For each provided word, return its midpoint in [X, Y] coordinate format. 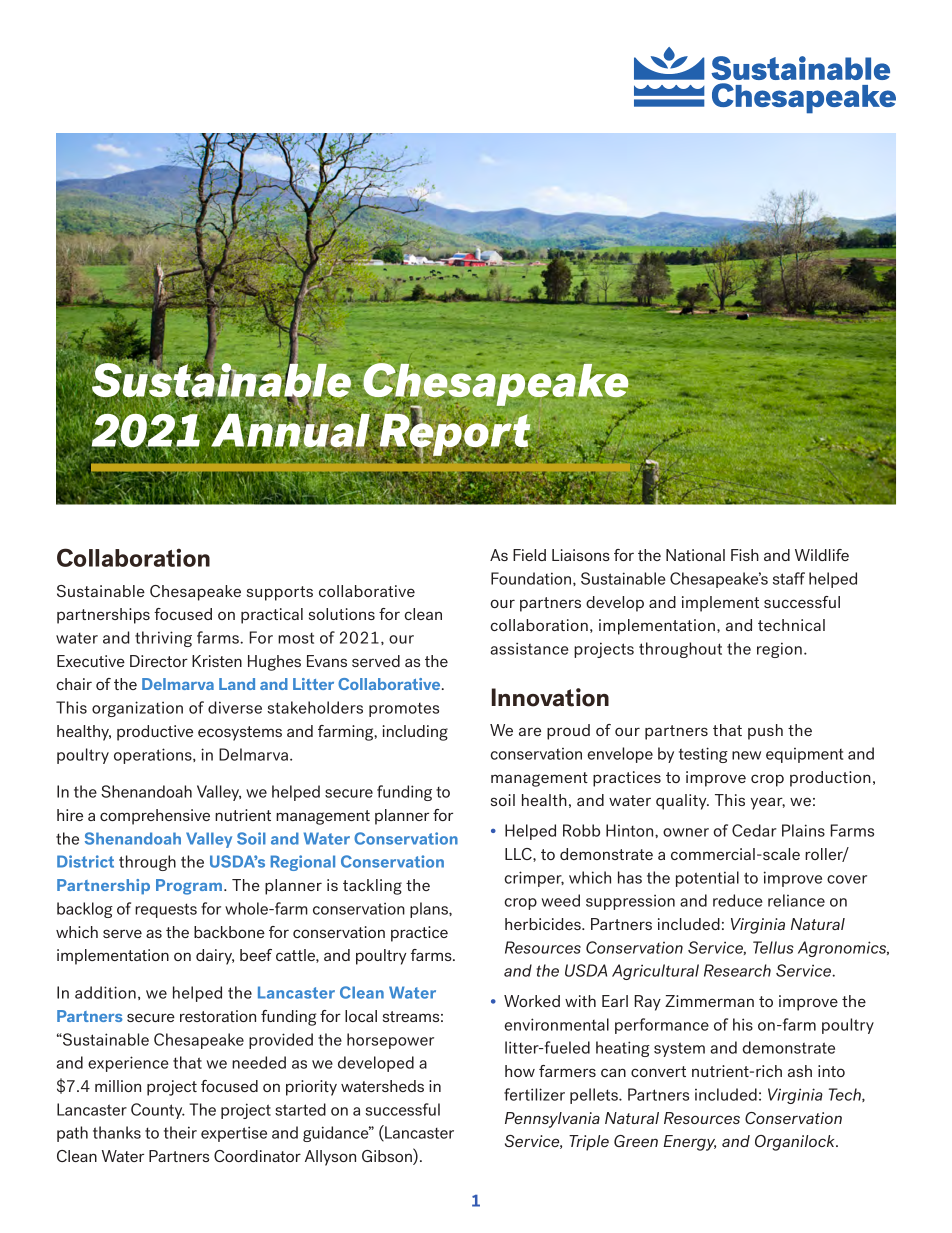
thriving [163, 639]
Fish [745, 555]
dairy [215, 957]
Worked [532, 1001]
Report [454, 435]
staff [789, 578]
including [415, 733]
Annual [291, 431]
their [180, 1132]
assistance [529, 648]
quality [682, 802]
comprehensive [155, 817]
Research [737, 970]
